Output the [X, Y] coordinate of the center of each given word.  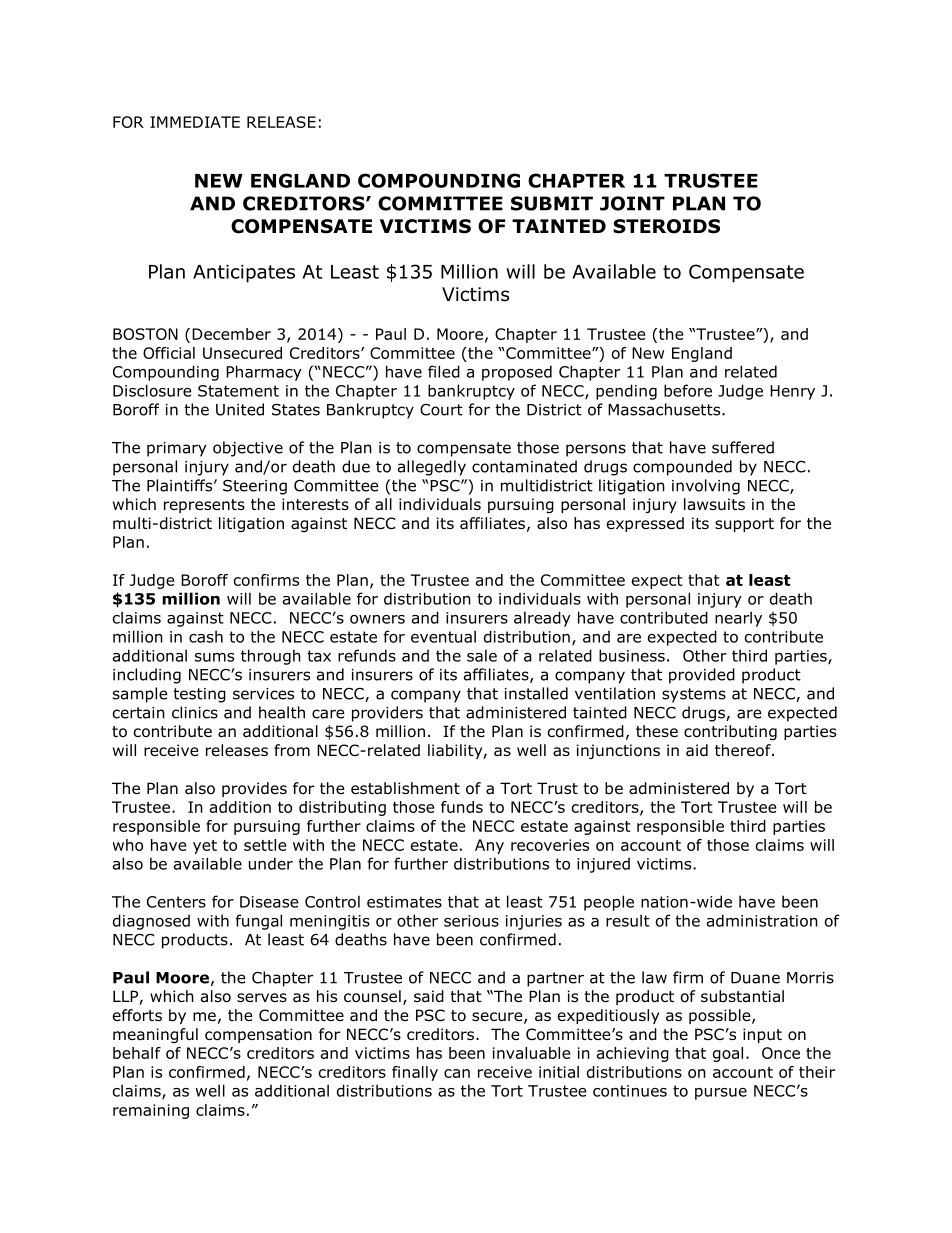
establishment [405, 788]
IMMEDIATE [195, 122]
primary [176, 449]
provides [254, 789]
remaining [151, 1111]
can [457, 1073]
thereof [744, 750]
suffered [743, 447]
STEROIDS [666, 226]
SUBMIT [552, 203]
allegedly [432, 468]
